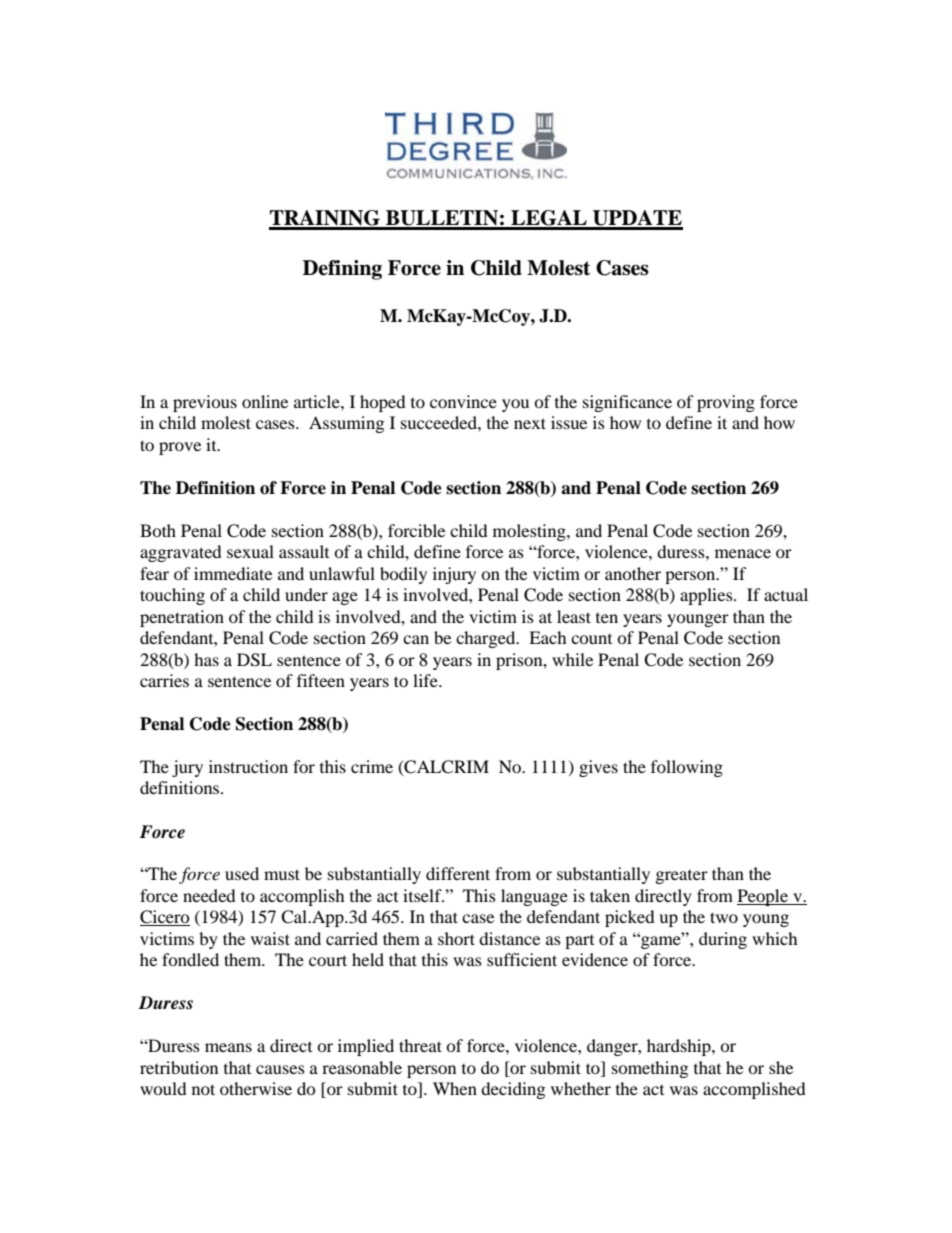  What do you see at coordinates (463, 401) in the document?
I see `convince` at bounding box center [463, 401].
